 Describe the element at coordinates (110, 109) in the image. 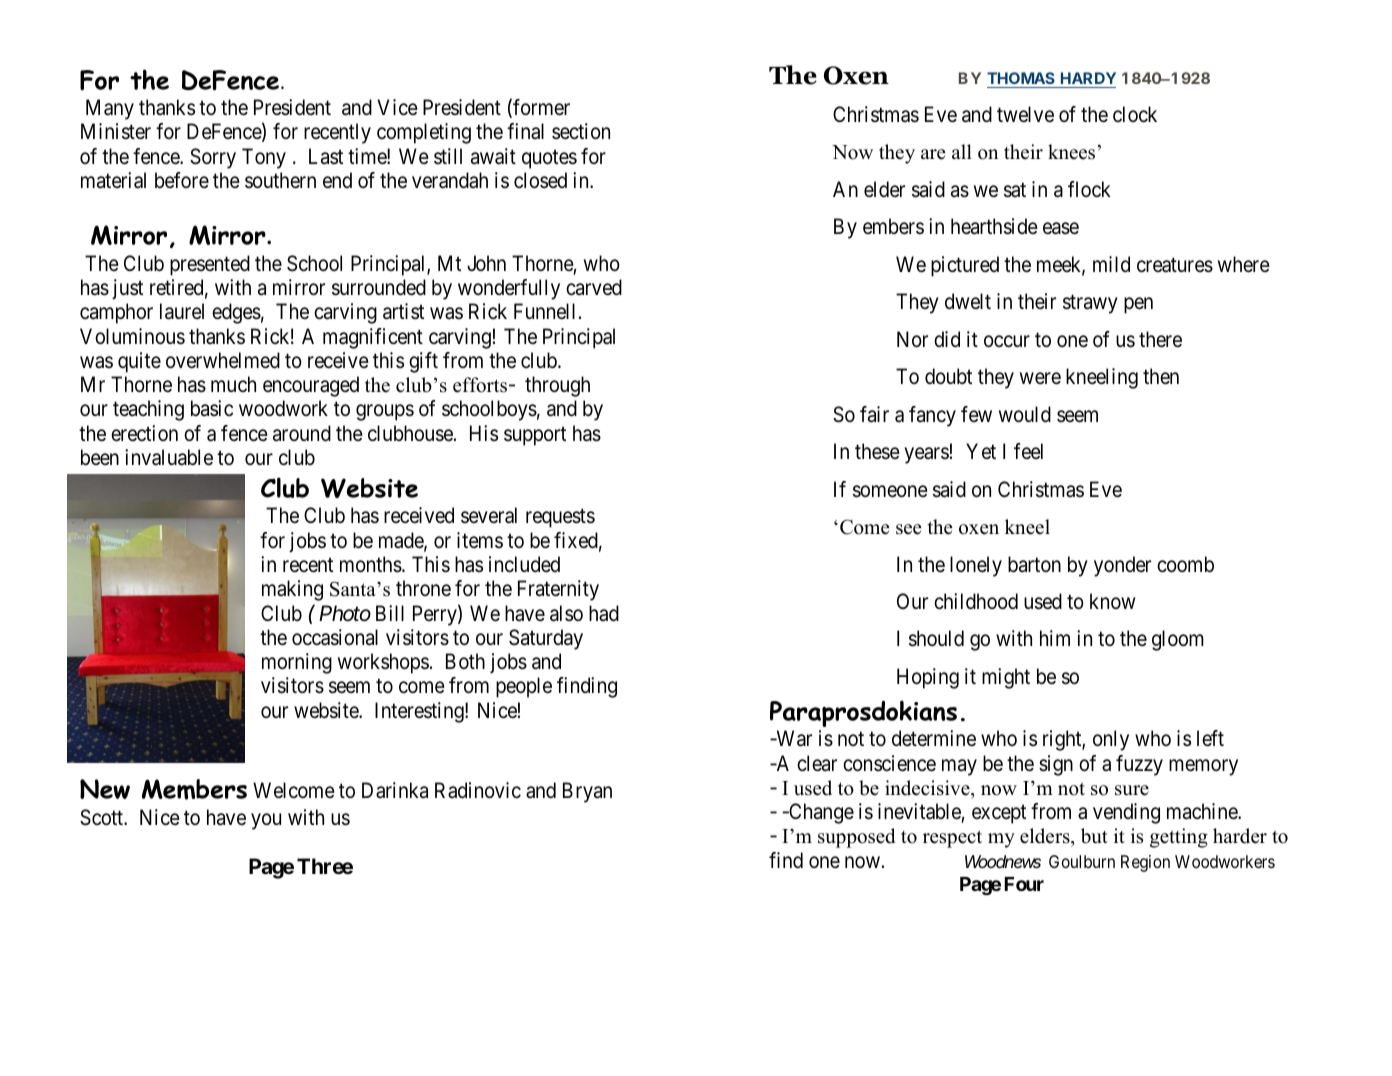

I see `Many` at that location.
